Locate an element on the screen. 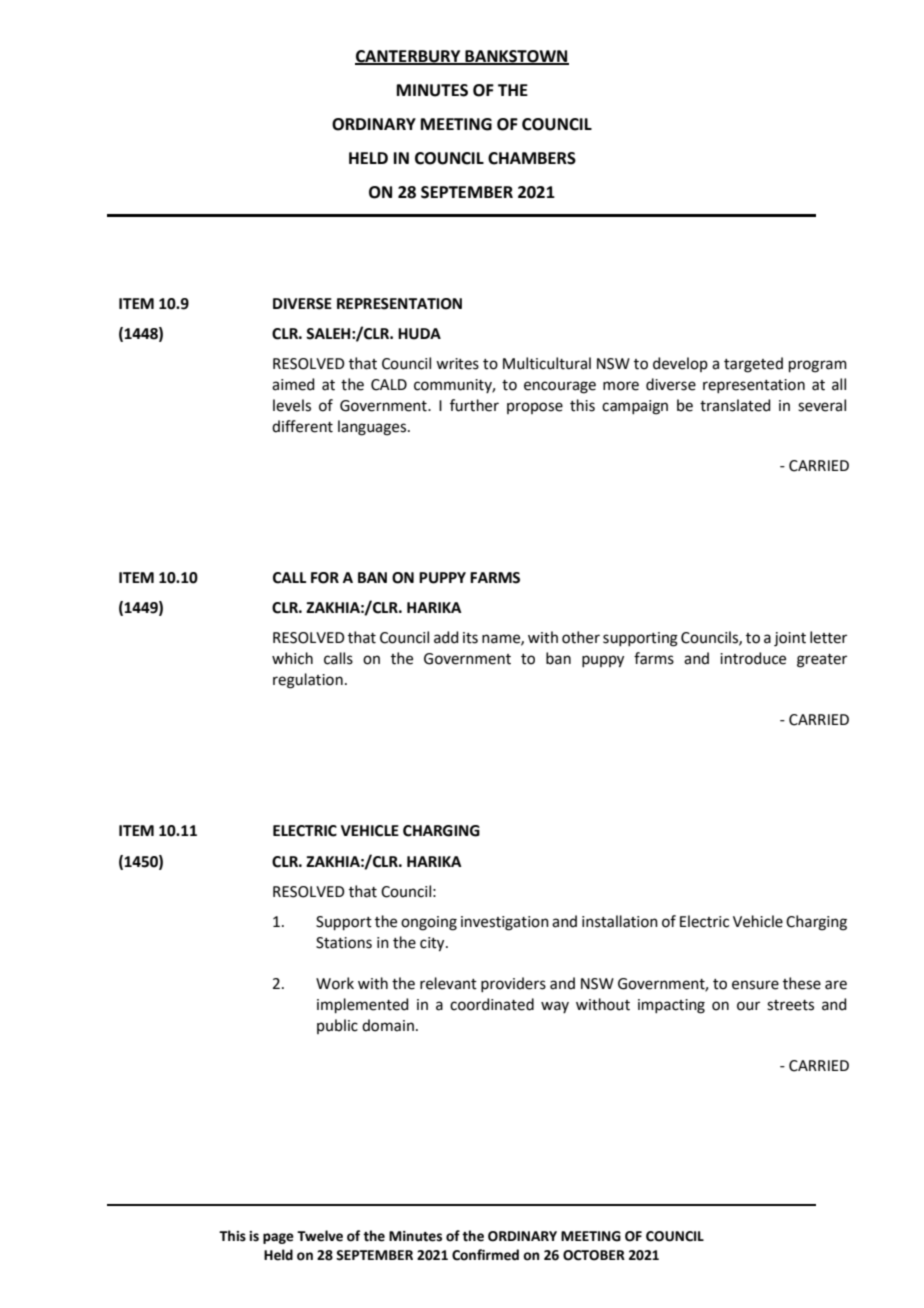 Image resolution: width=924 pixels, height=1308 pixels. OCTOBER is located at coordinates (594, 1255).
